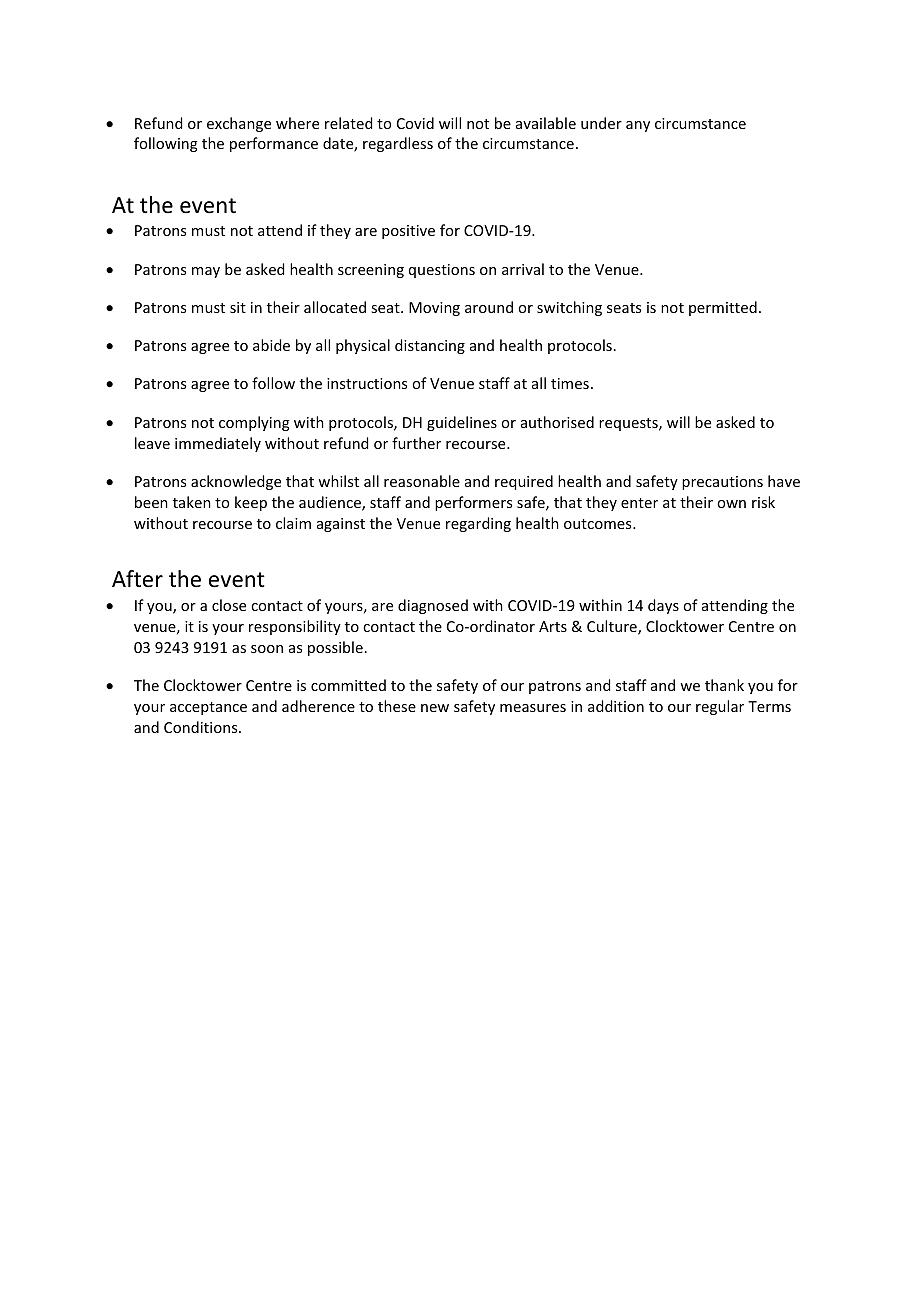  I want to click on regardless, so click(398, 144).
